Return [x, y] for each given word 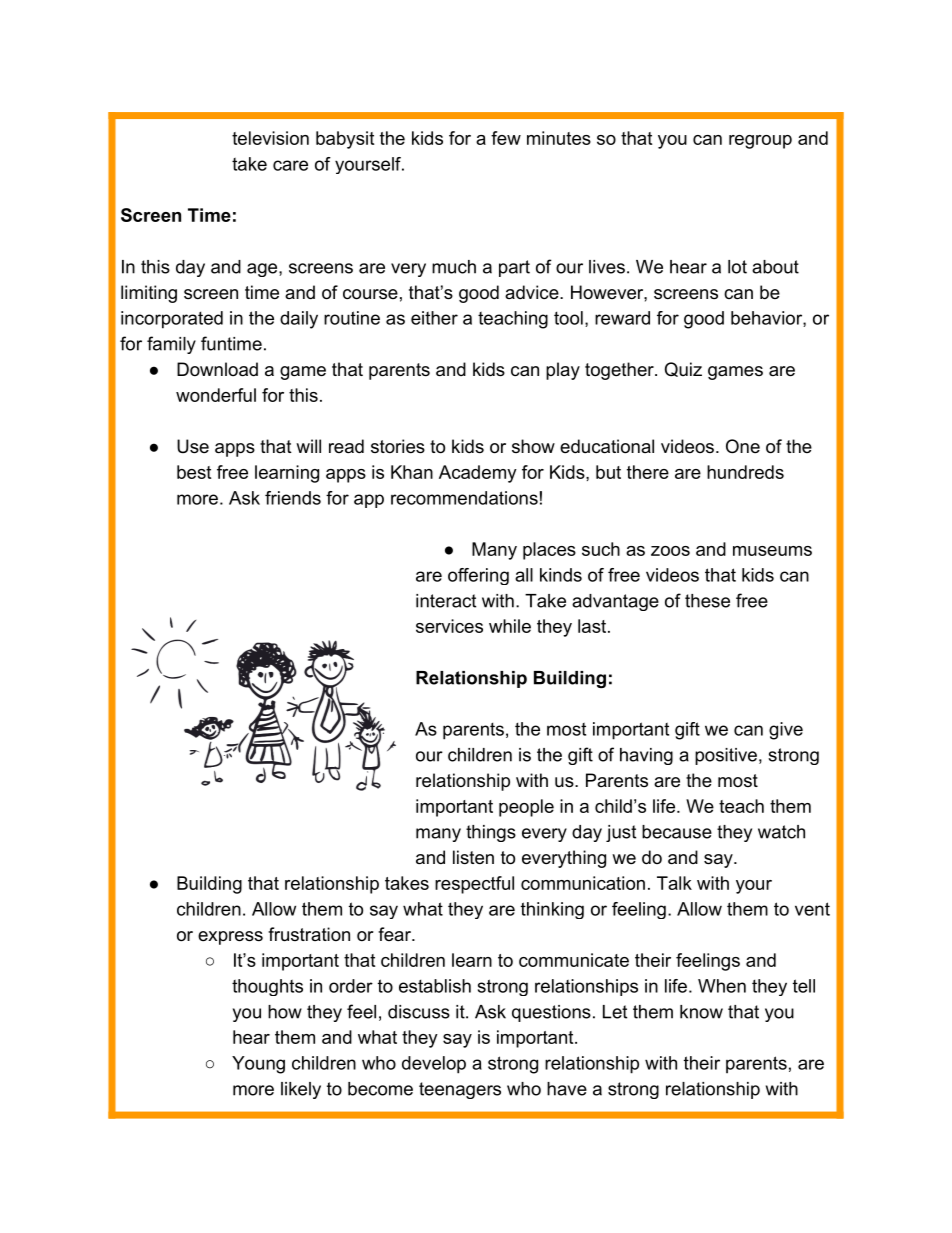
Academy [478, 474]
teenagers [460, 1090]
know [701, 1012]
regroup [760, 142]
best [194, 472]
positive [726, 756]
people [526, 808]
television [270, 138]
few [506, 138]
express [230, 938]
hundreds [745, 472]
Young [258, 1065]
